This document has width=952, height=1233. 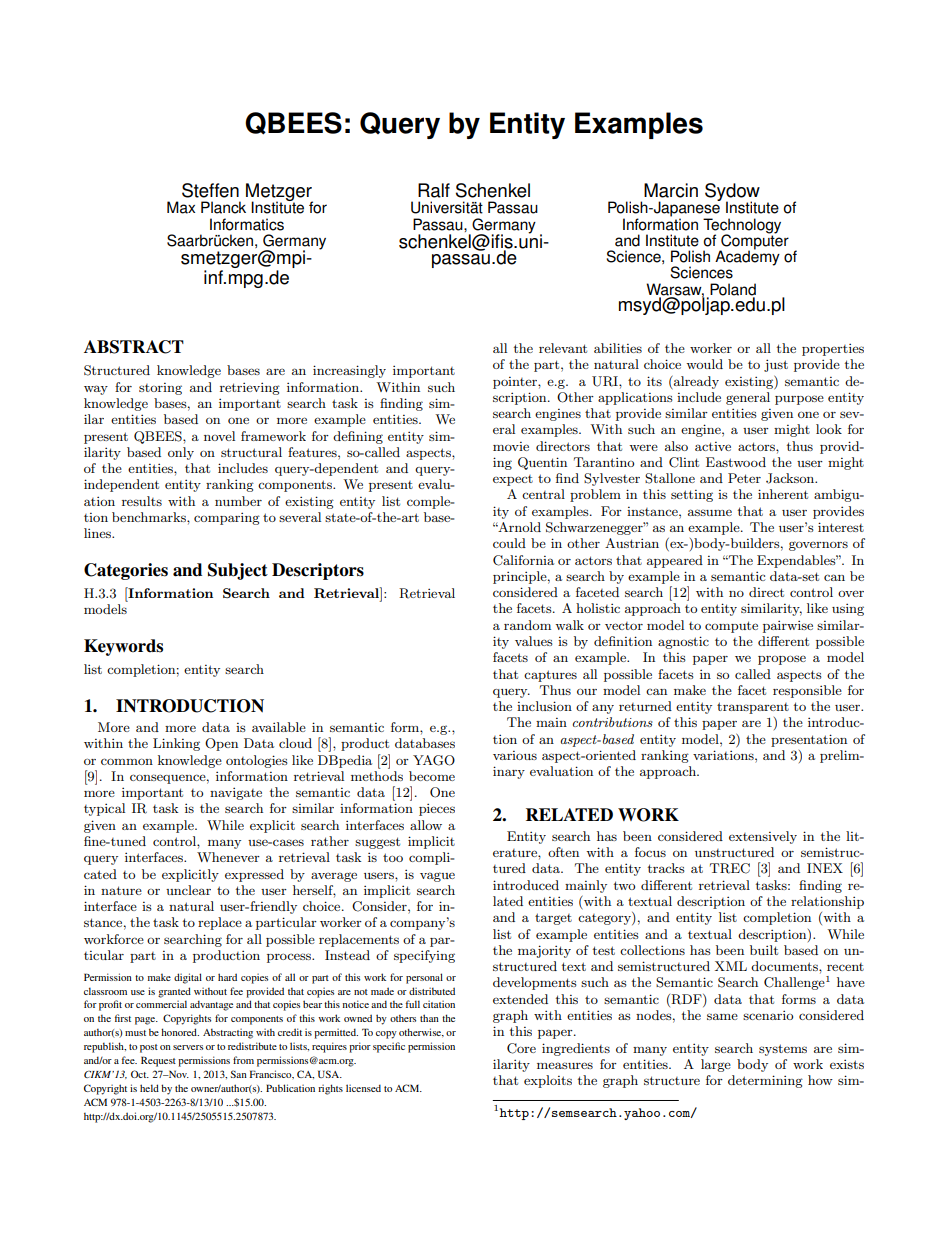 I want to click on Technology, so click(x=742, y=226).
